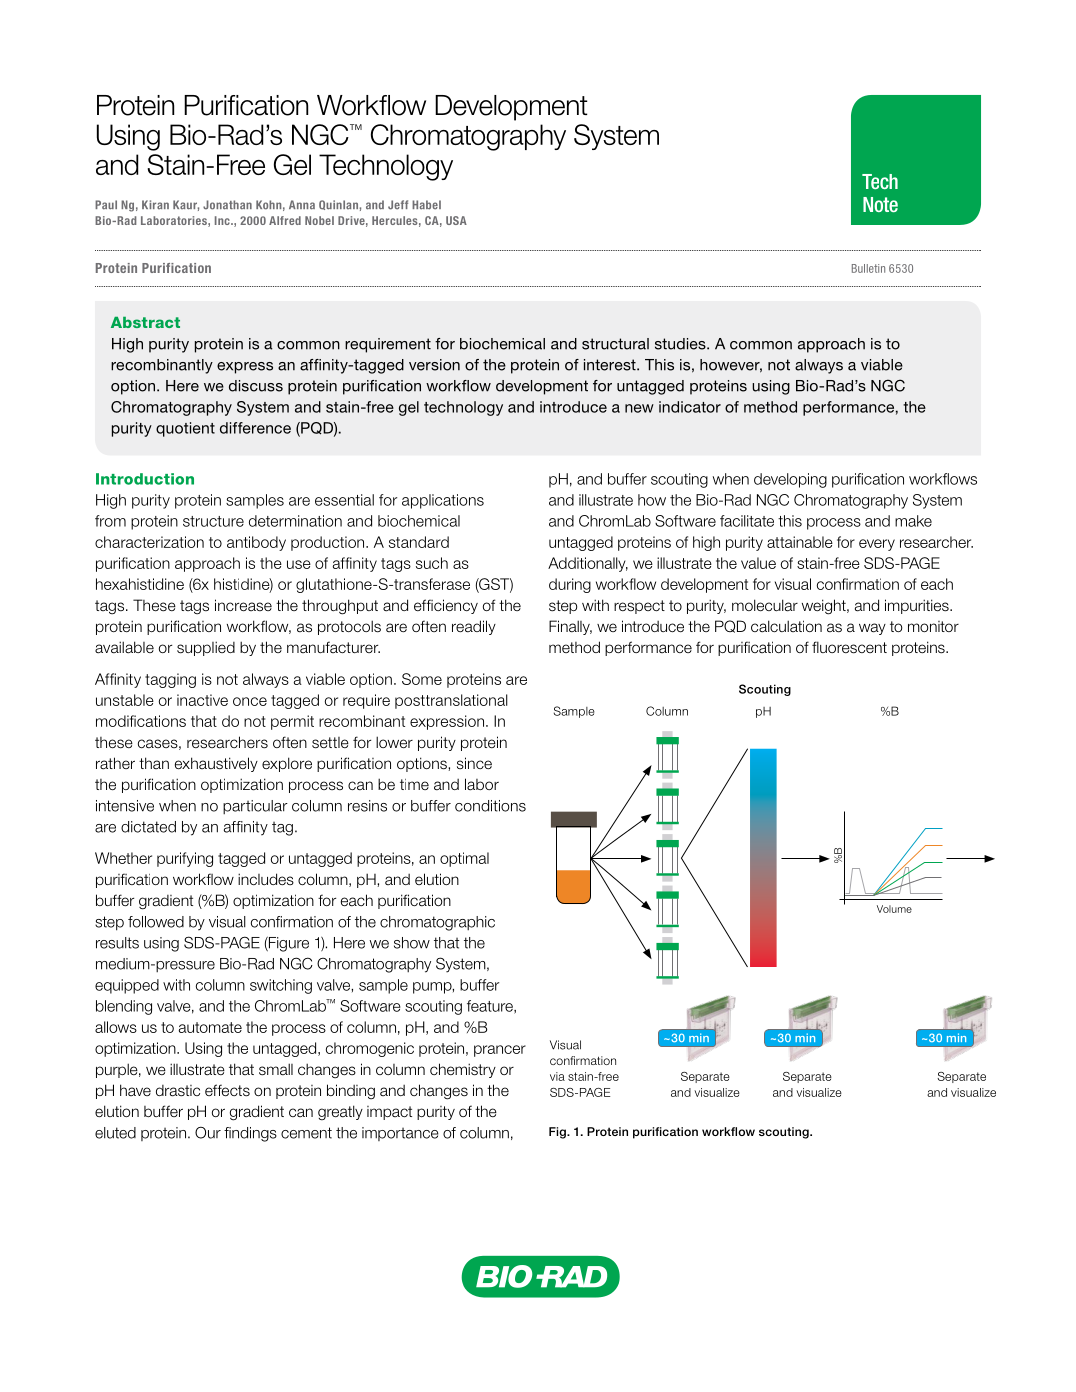  I want to click on structure, so click(213, 521).
